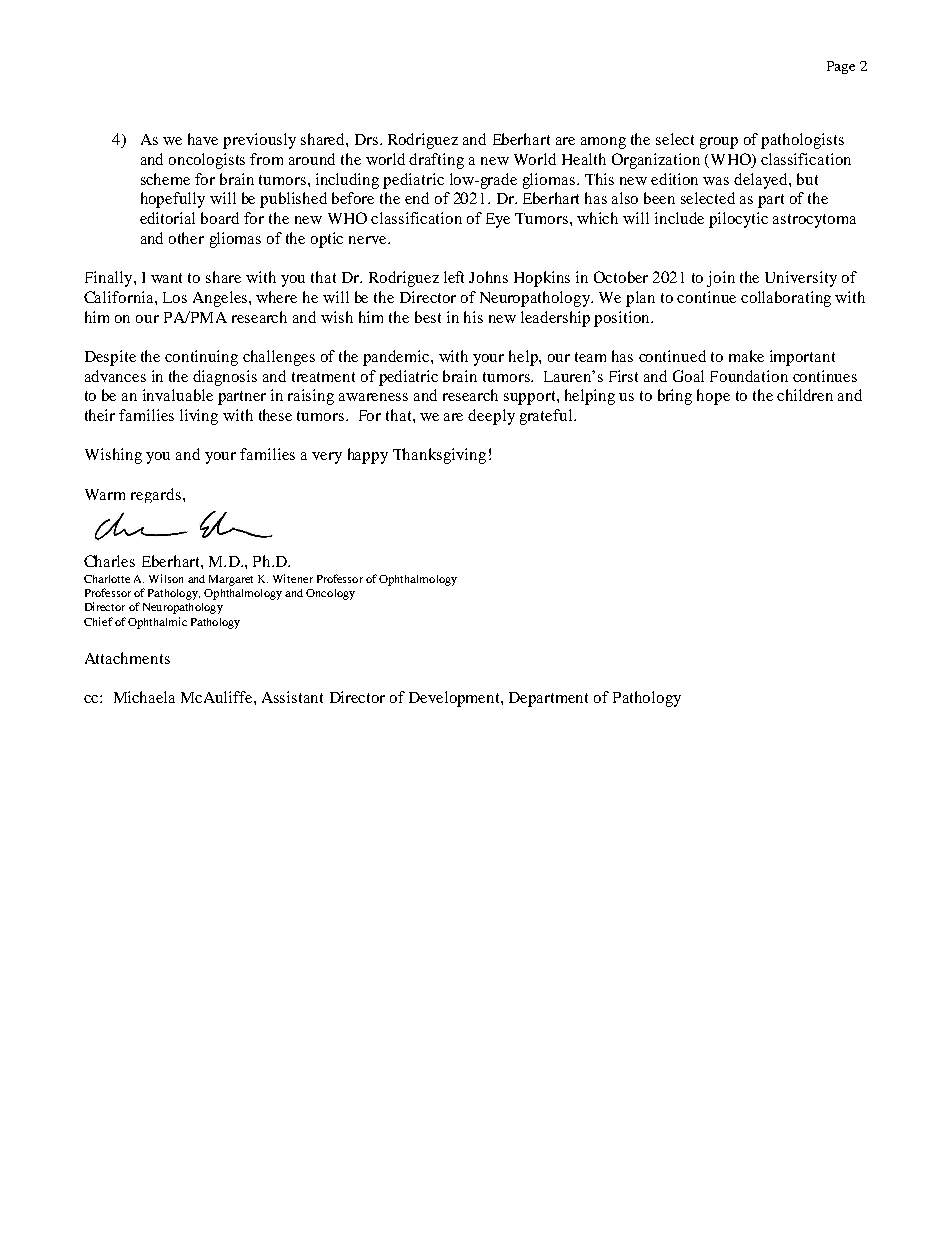 The height and width of the image is (1233, 952). Describe the element at coordinates (454, 277) in the image. I see `left` at that location.
